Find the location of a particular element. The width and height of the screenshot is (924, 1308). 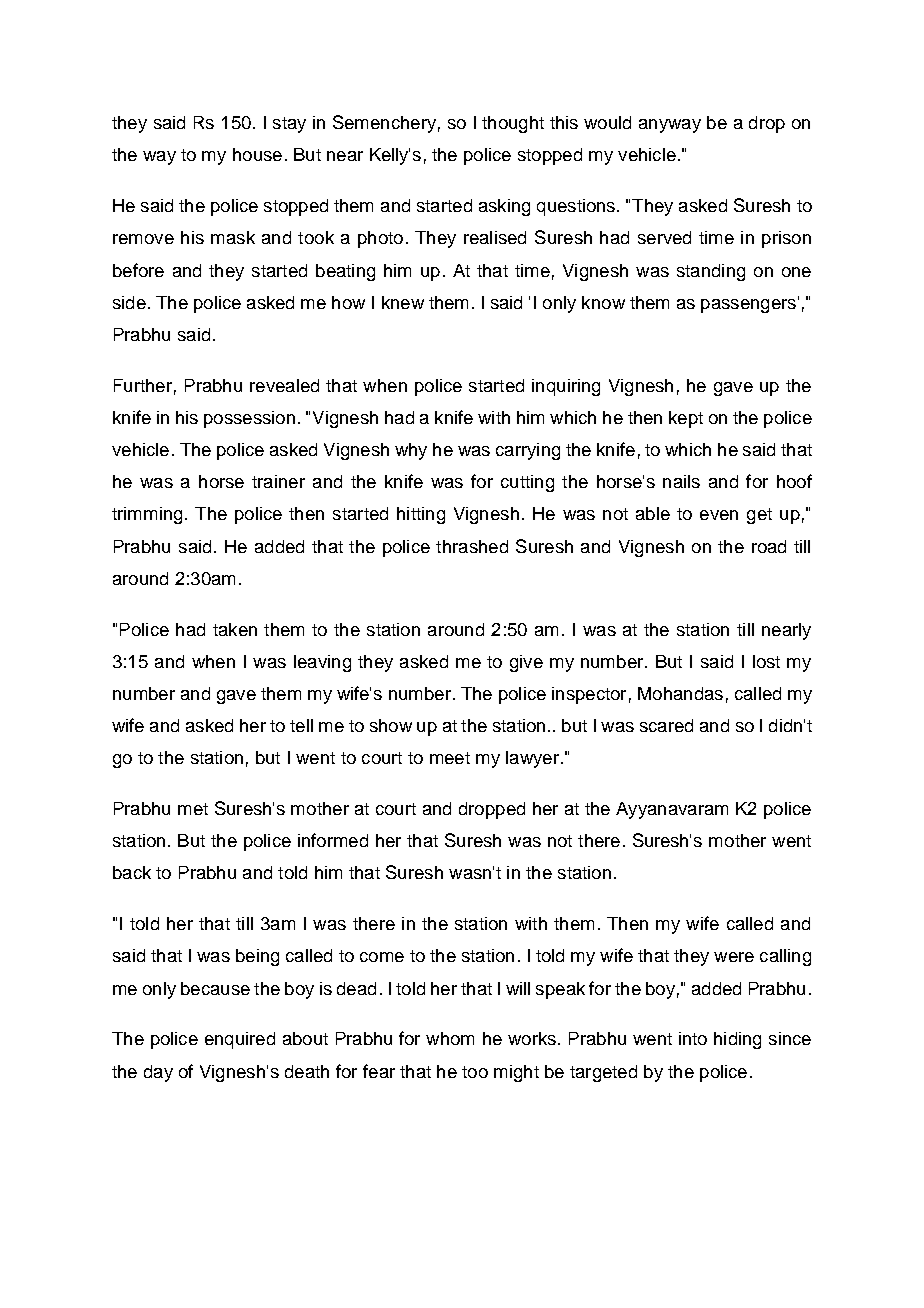

even is located at coordinates (719, 515).
